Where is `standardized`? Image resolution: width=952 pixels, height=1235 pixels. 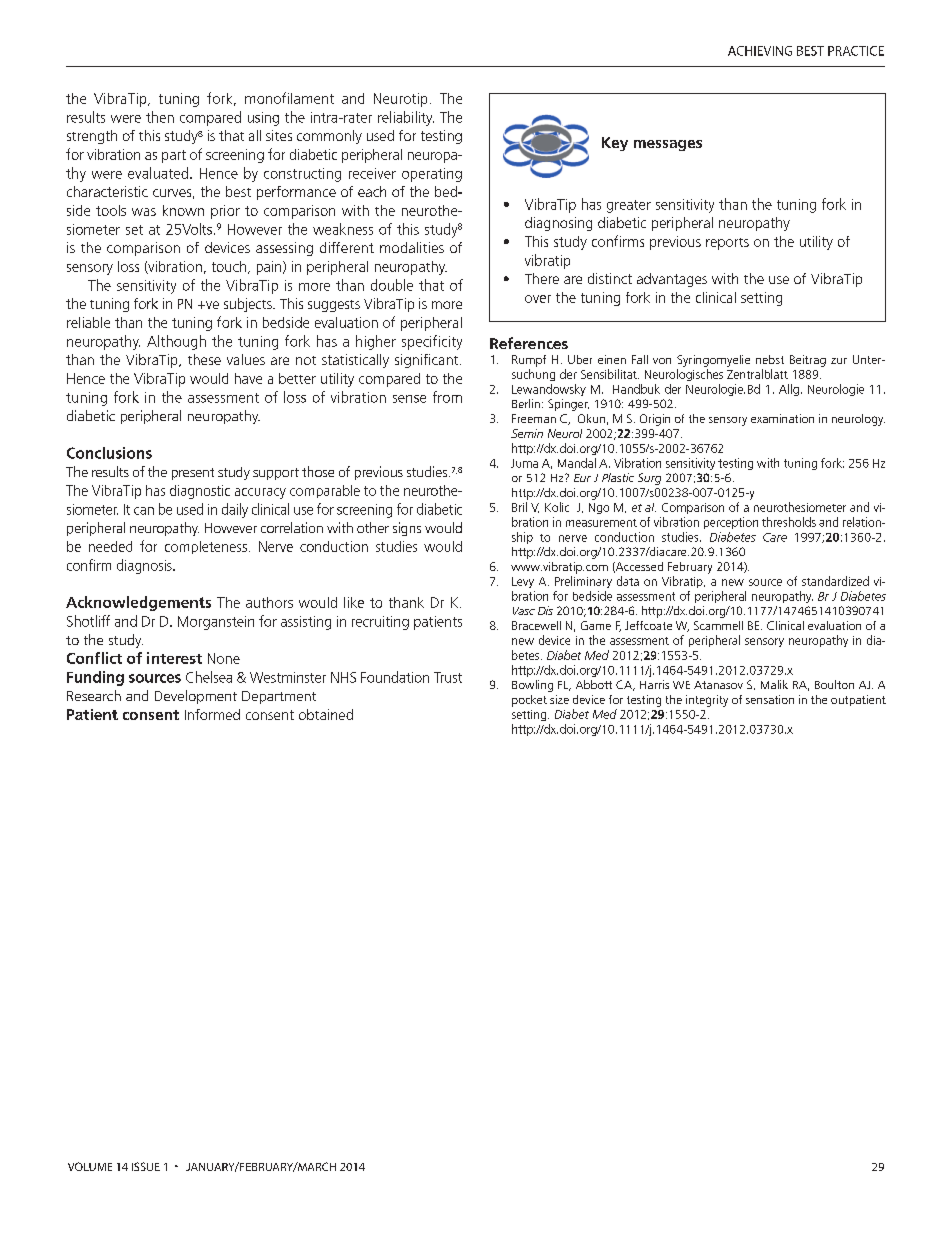
standardized is located at coordinates (835, 581).
